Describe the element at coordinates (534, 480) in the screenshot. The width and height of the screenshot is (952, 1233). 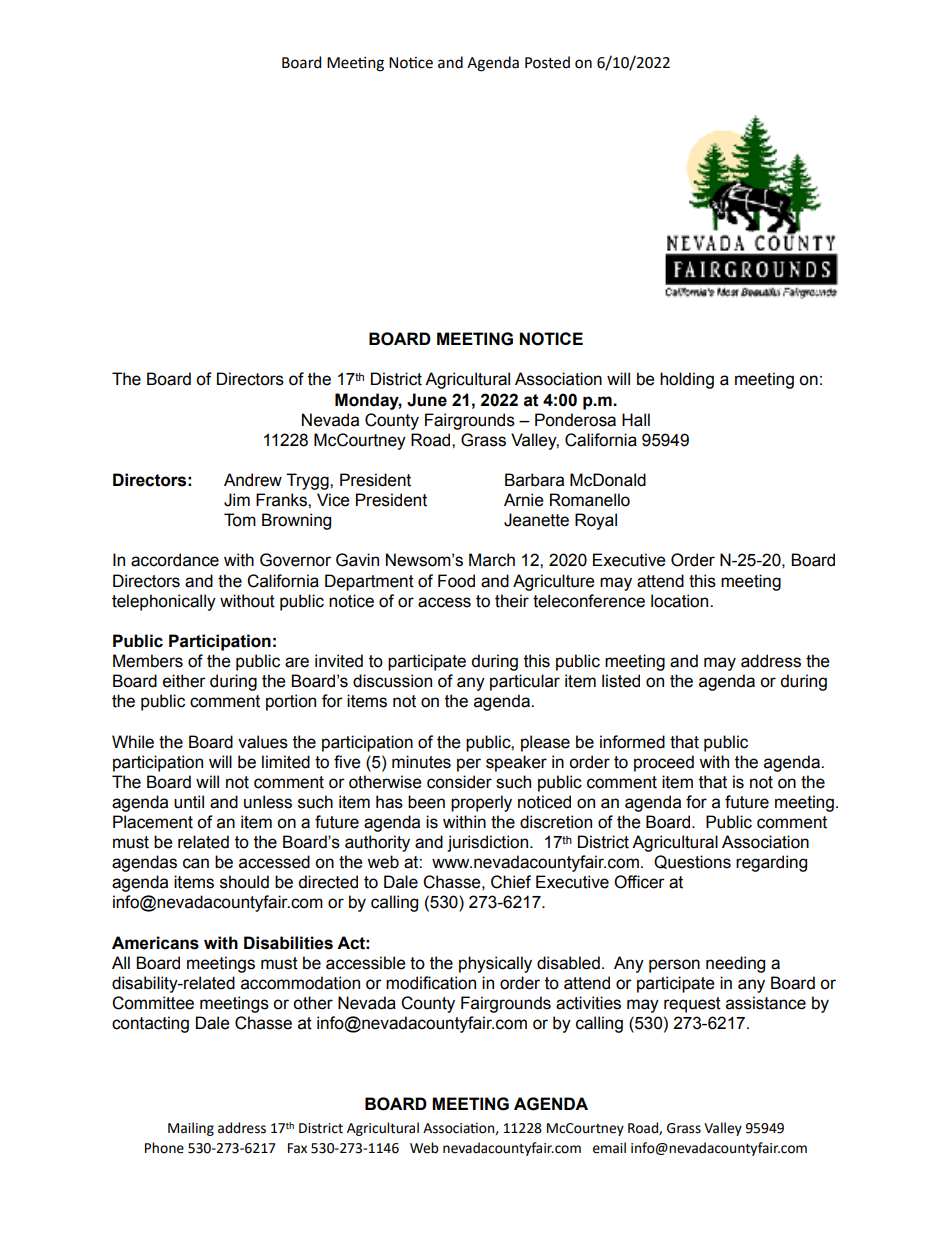
I see `Barbara` at that location.
